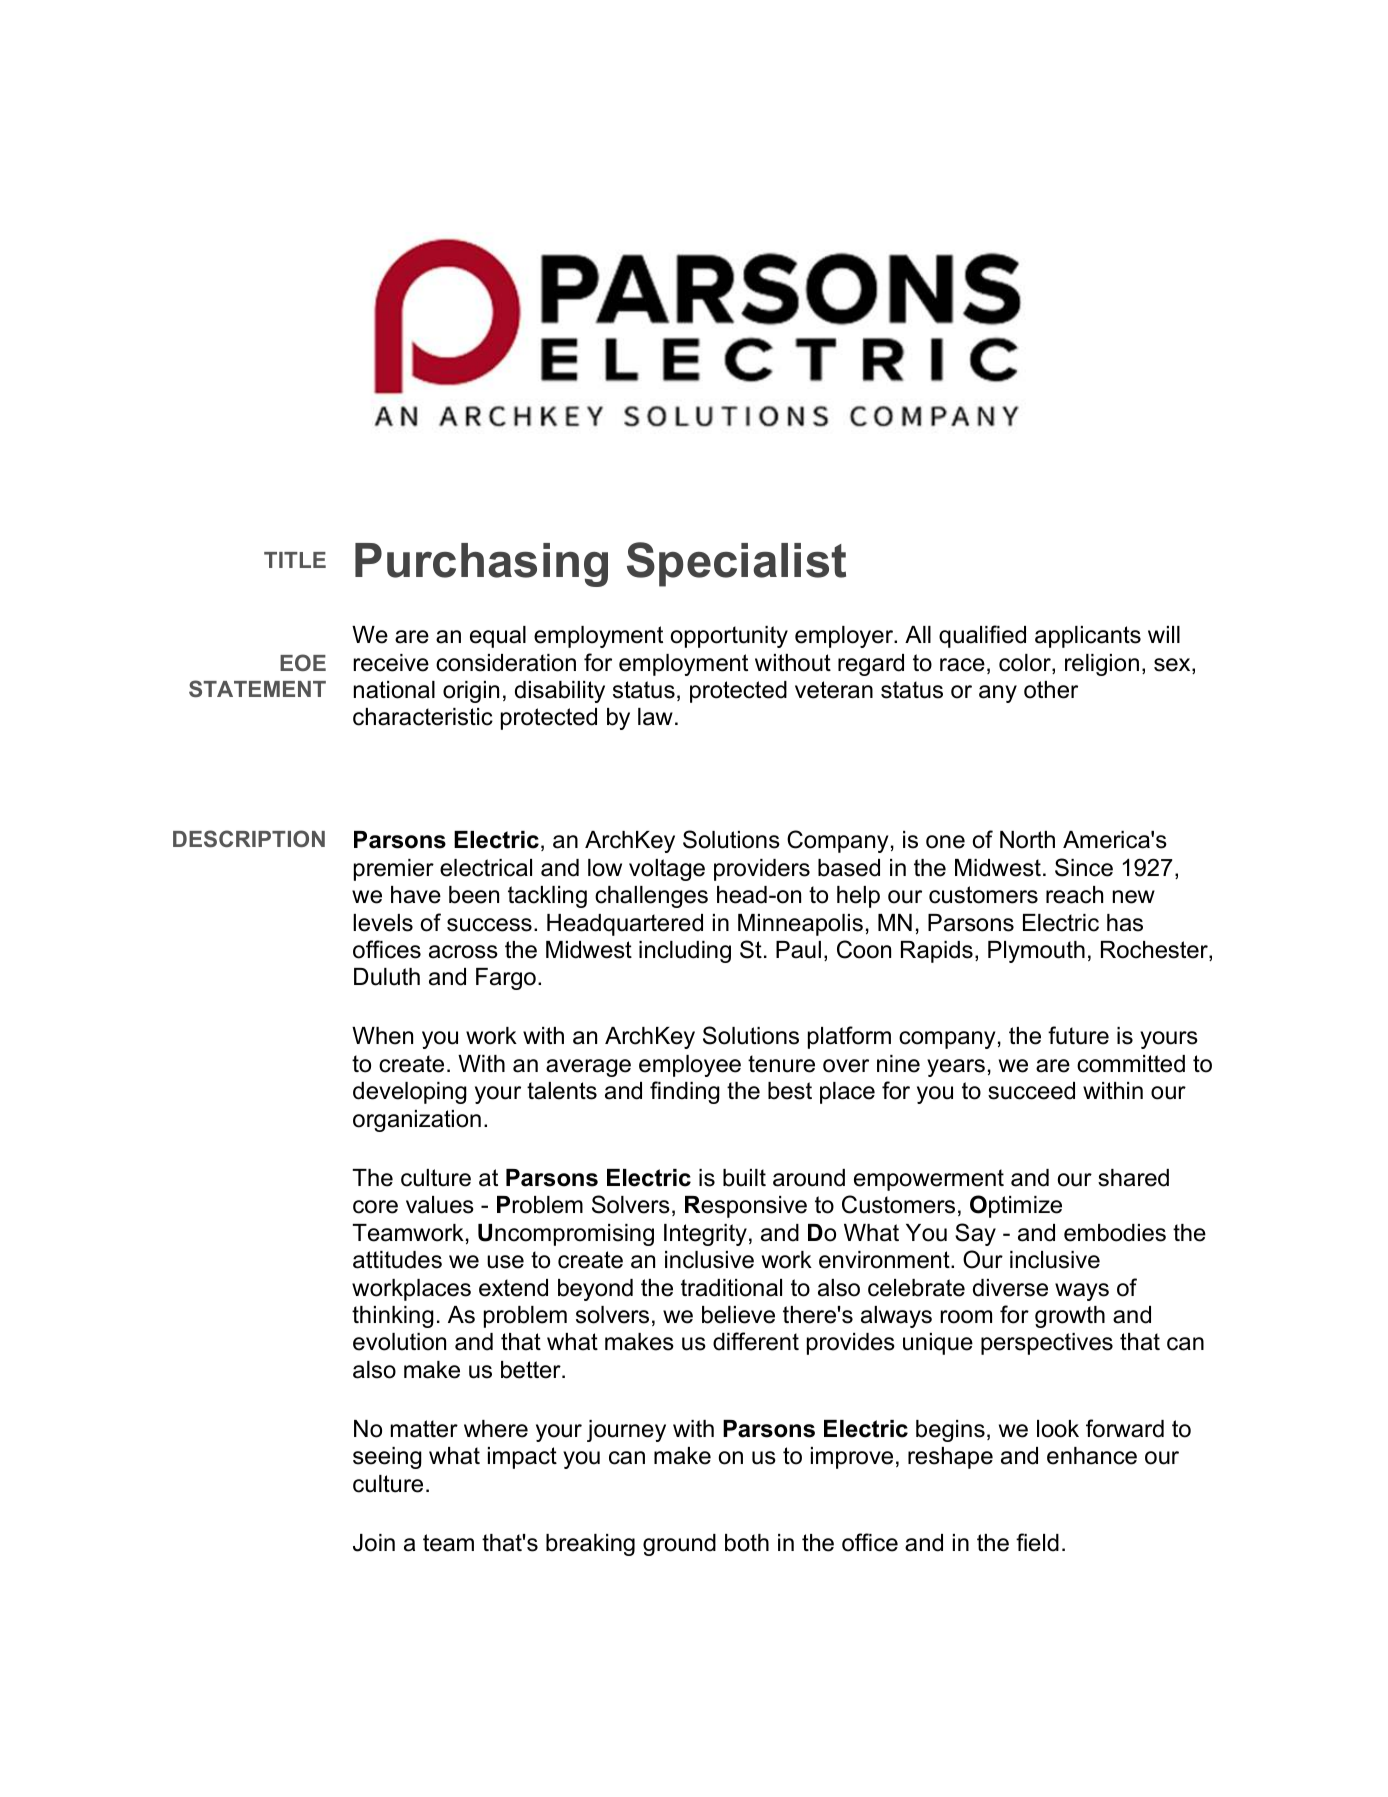 This screenshot has width=1388, height=1797. What do you see at coordinates (1037, 1542) in the screenshot?
I see `field` at bounding box center [1037, 1542].
